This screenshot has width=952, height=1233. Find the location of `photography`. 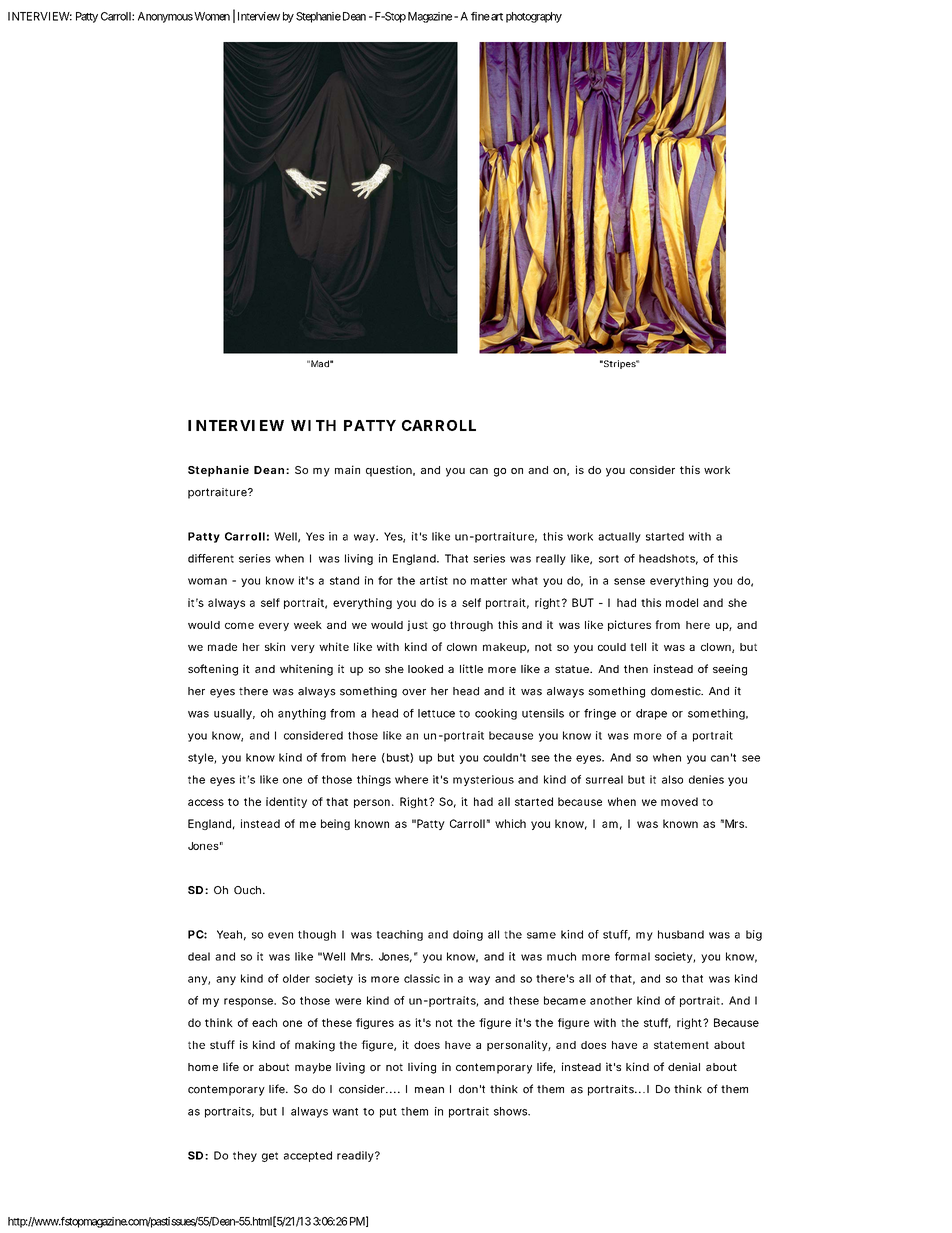

photography is located at coordinates (534, 17).
